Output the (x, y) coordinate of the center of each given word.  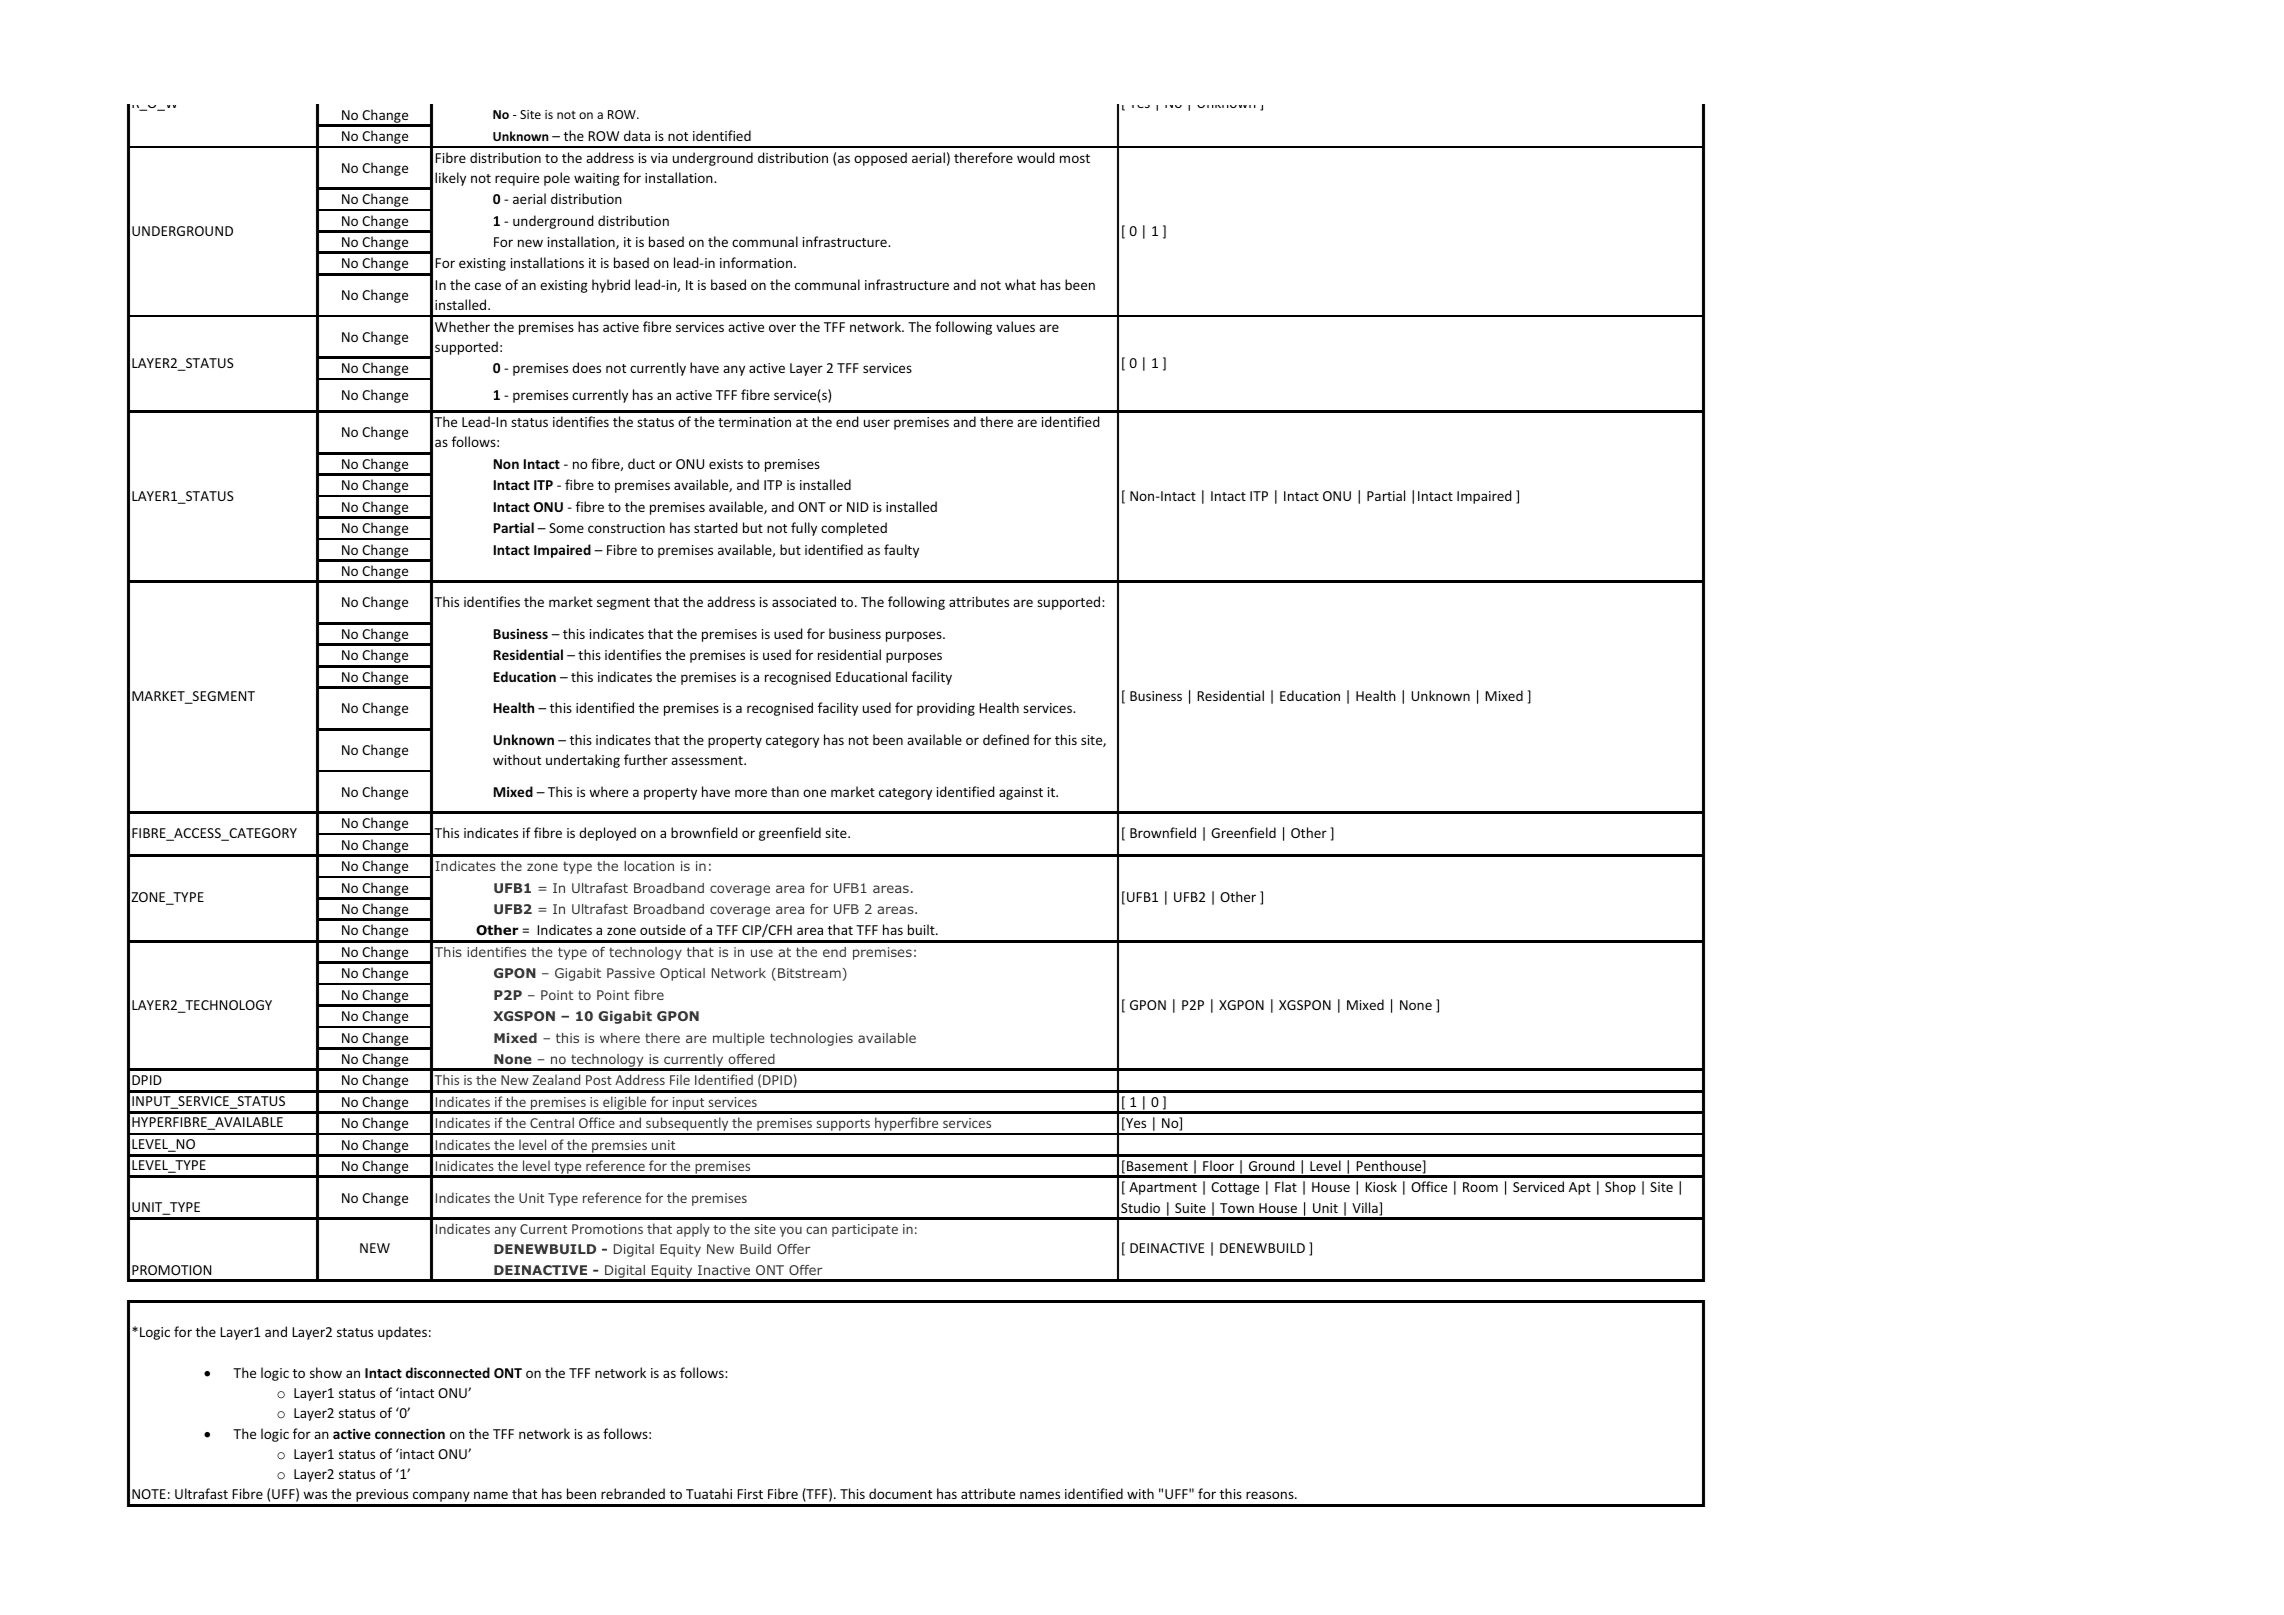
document (900, 1493)
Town (1237, 1208)
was (315, 1495)
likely (450, 179)
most (1075, 158)
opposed (880, 159)
